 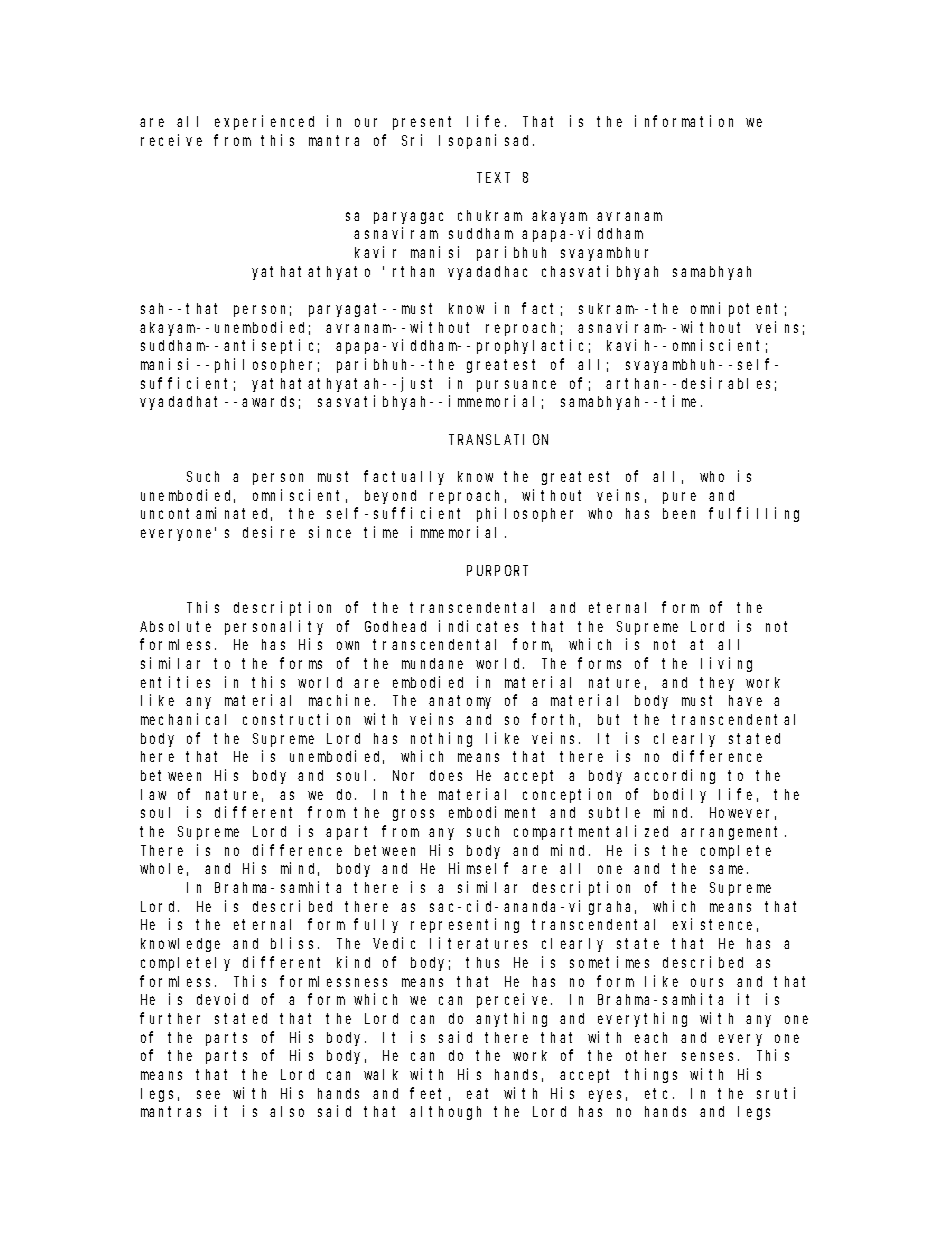 I want to click on beyond, so click(x=390, y=497).
